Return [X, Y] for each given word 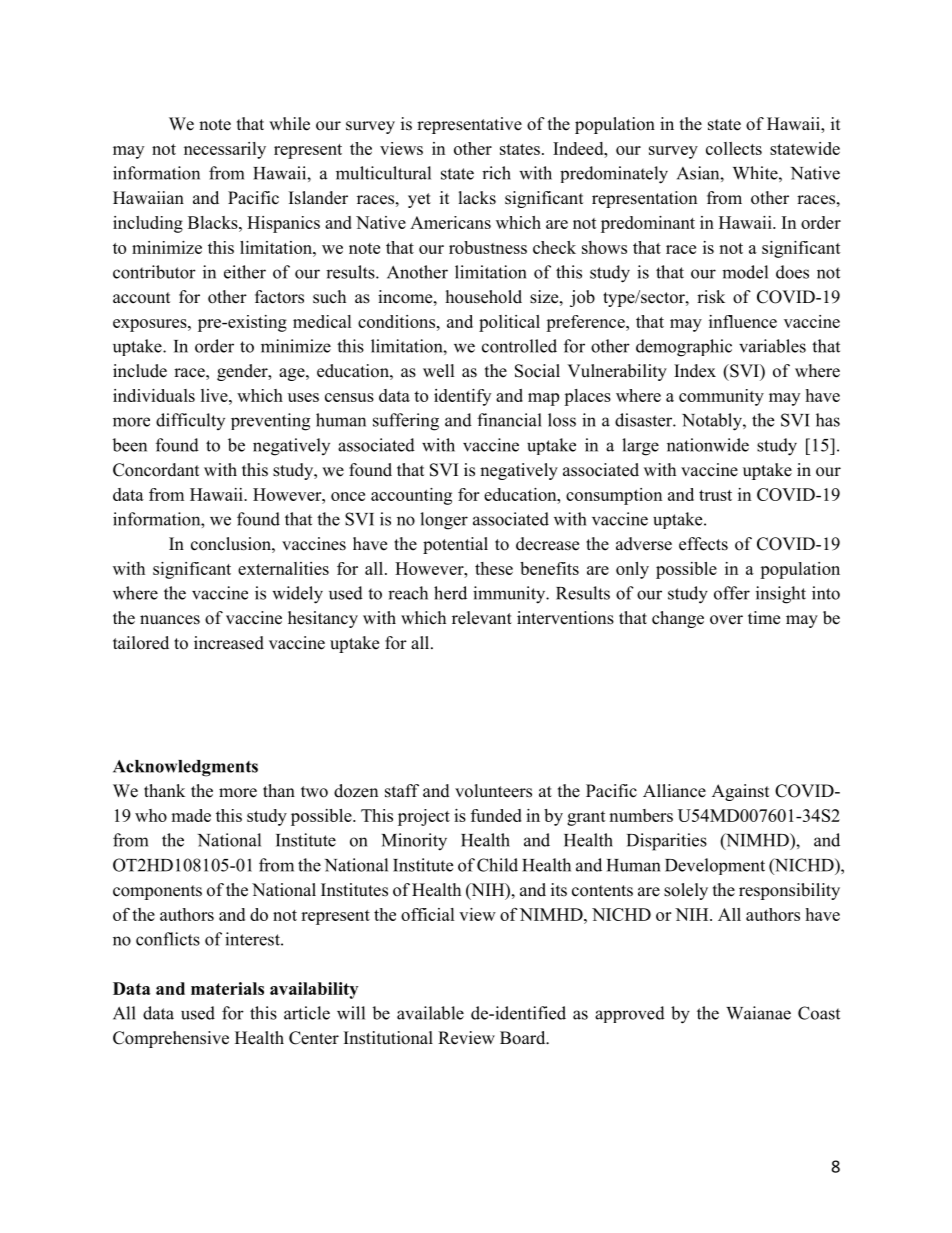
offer [732, 593]
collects [734, 148]
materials [227, 988]
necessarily [225, 150]
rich [496, 173]
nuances [170, 620]
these [494, 568]
